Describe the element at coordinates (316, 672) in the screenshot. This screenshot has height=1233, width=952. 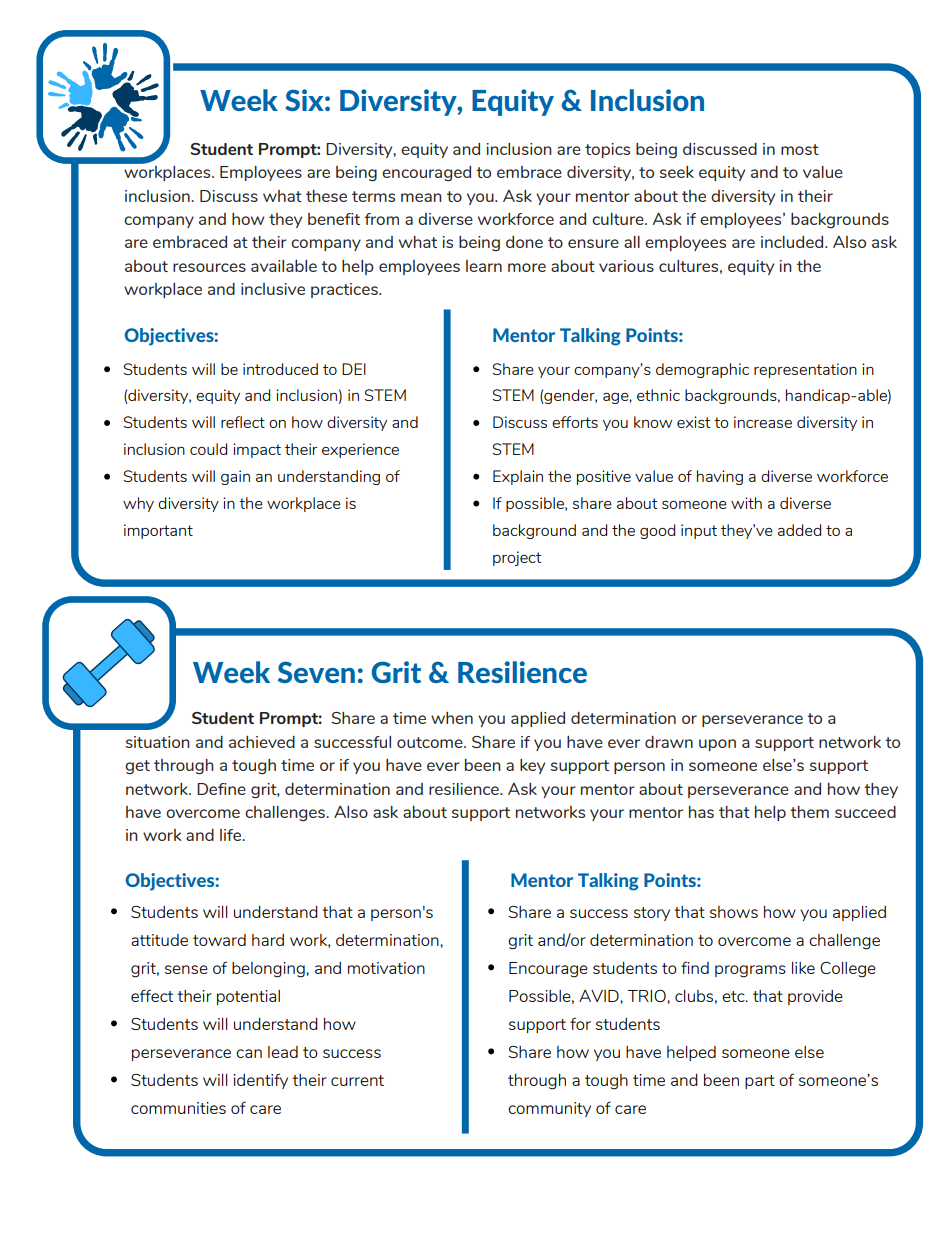
I see `Seven` at that location.
